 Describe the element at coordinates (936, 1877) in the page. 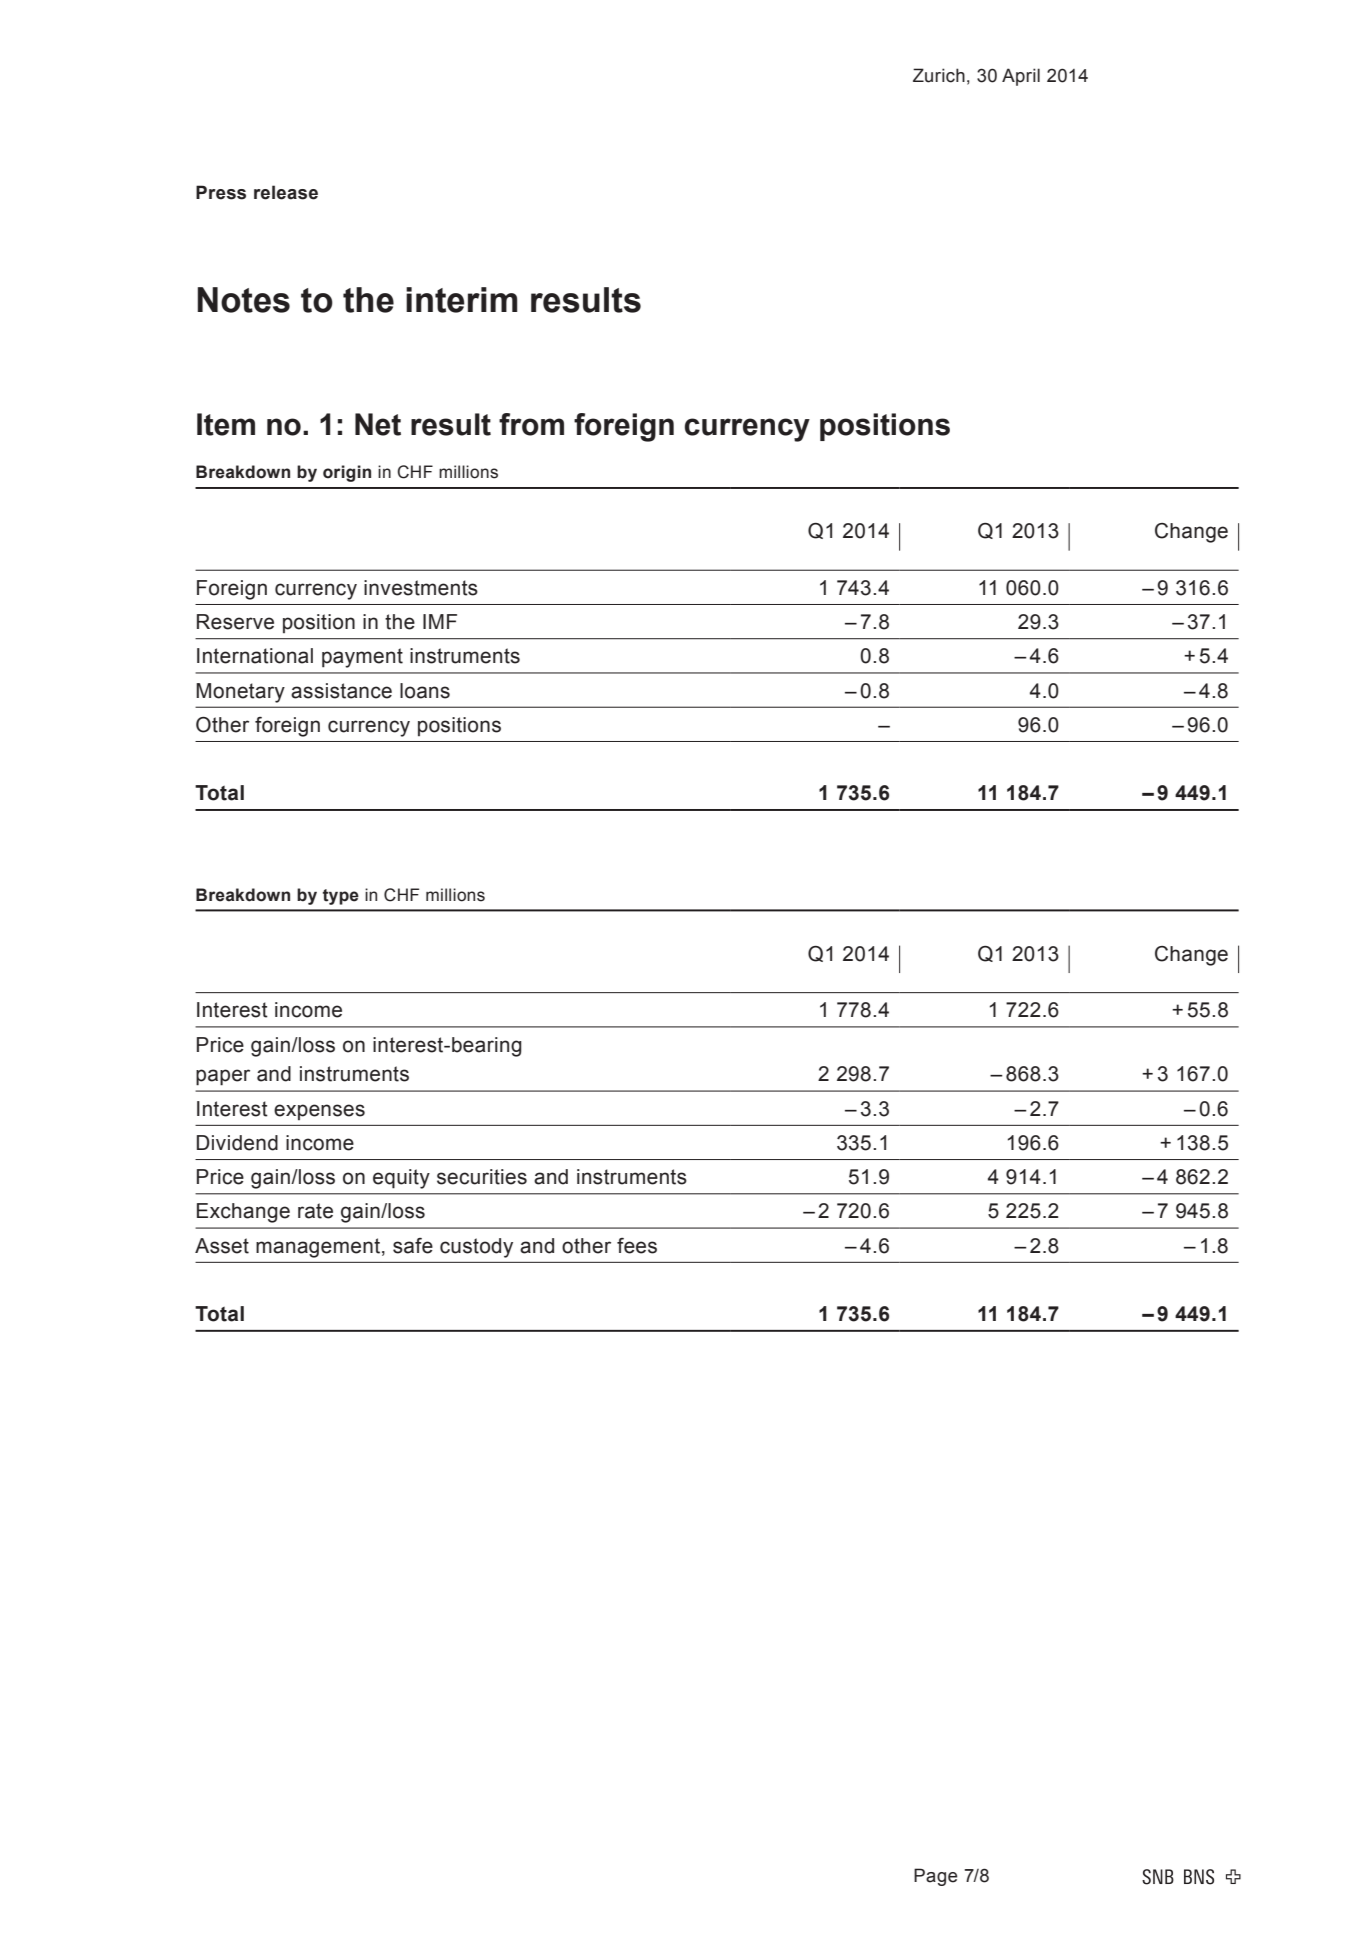

I see `Page` at that location.
